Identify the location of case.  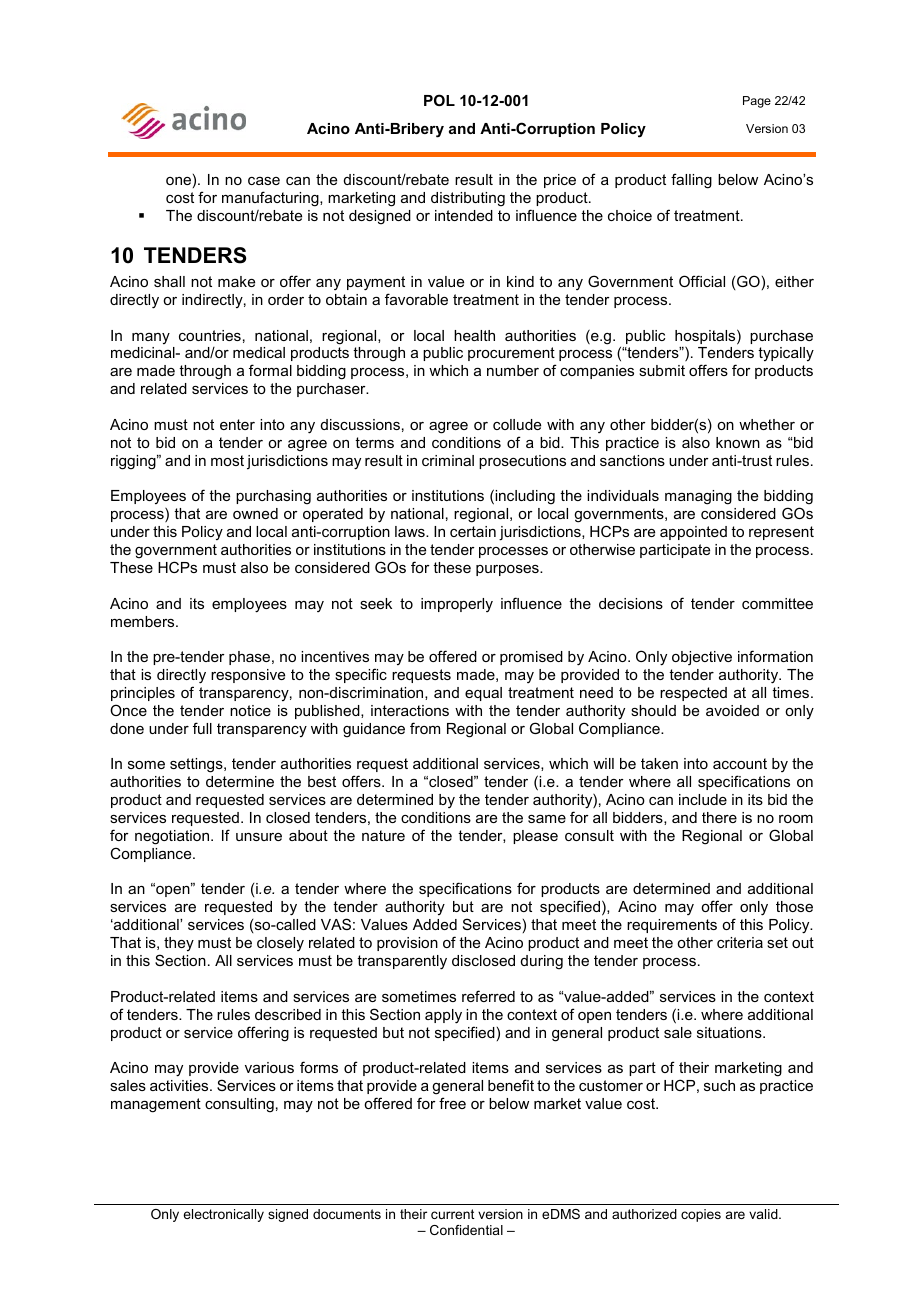
(264, 181).
